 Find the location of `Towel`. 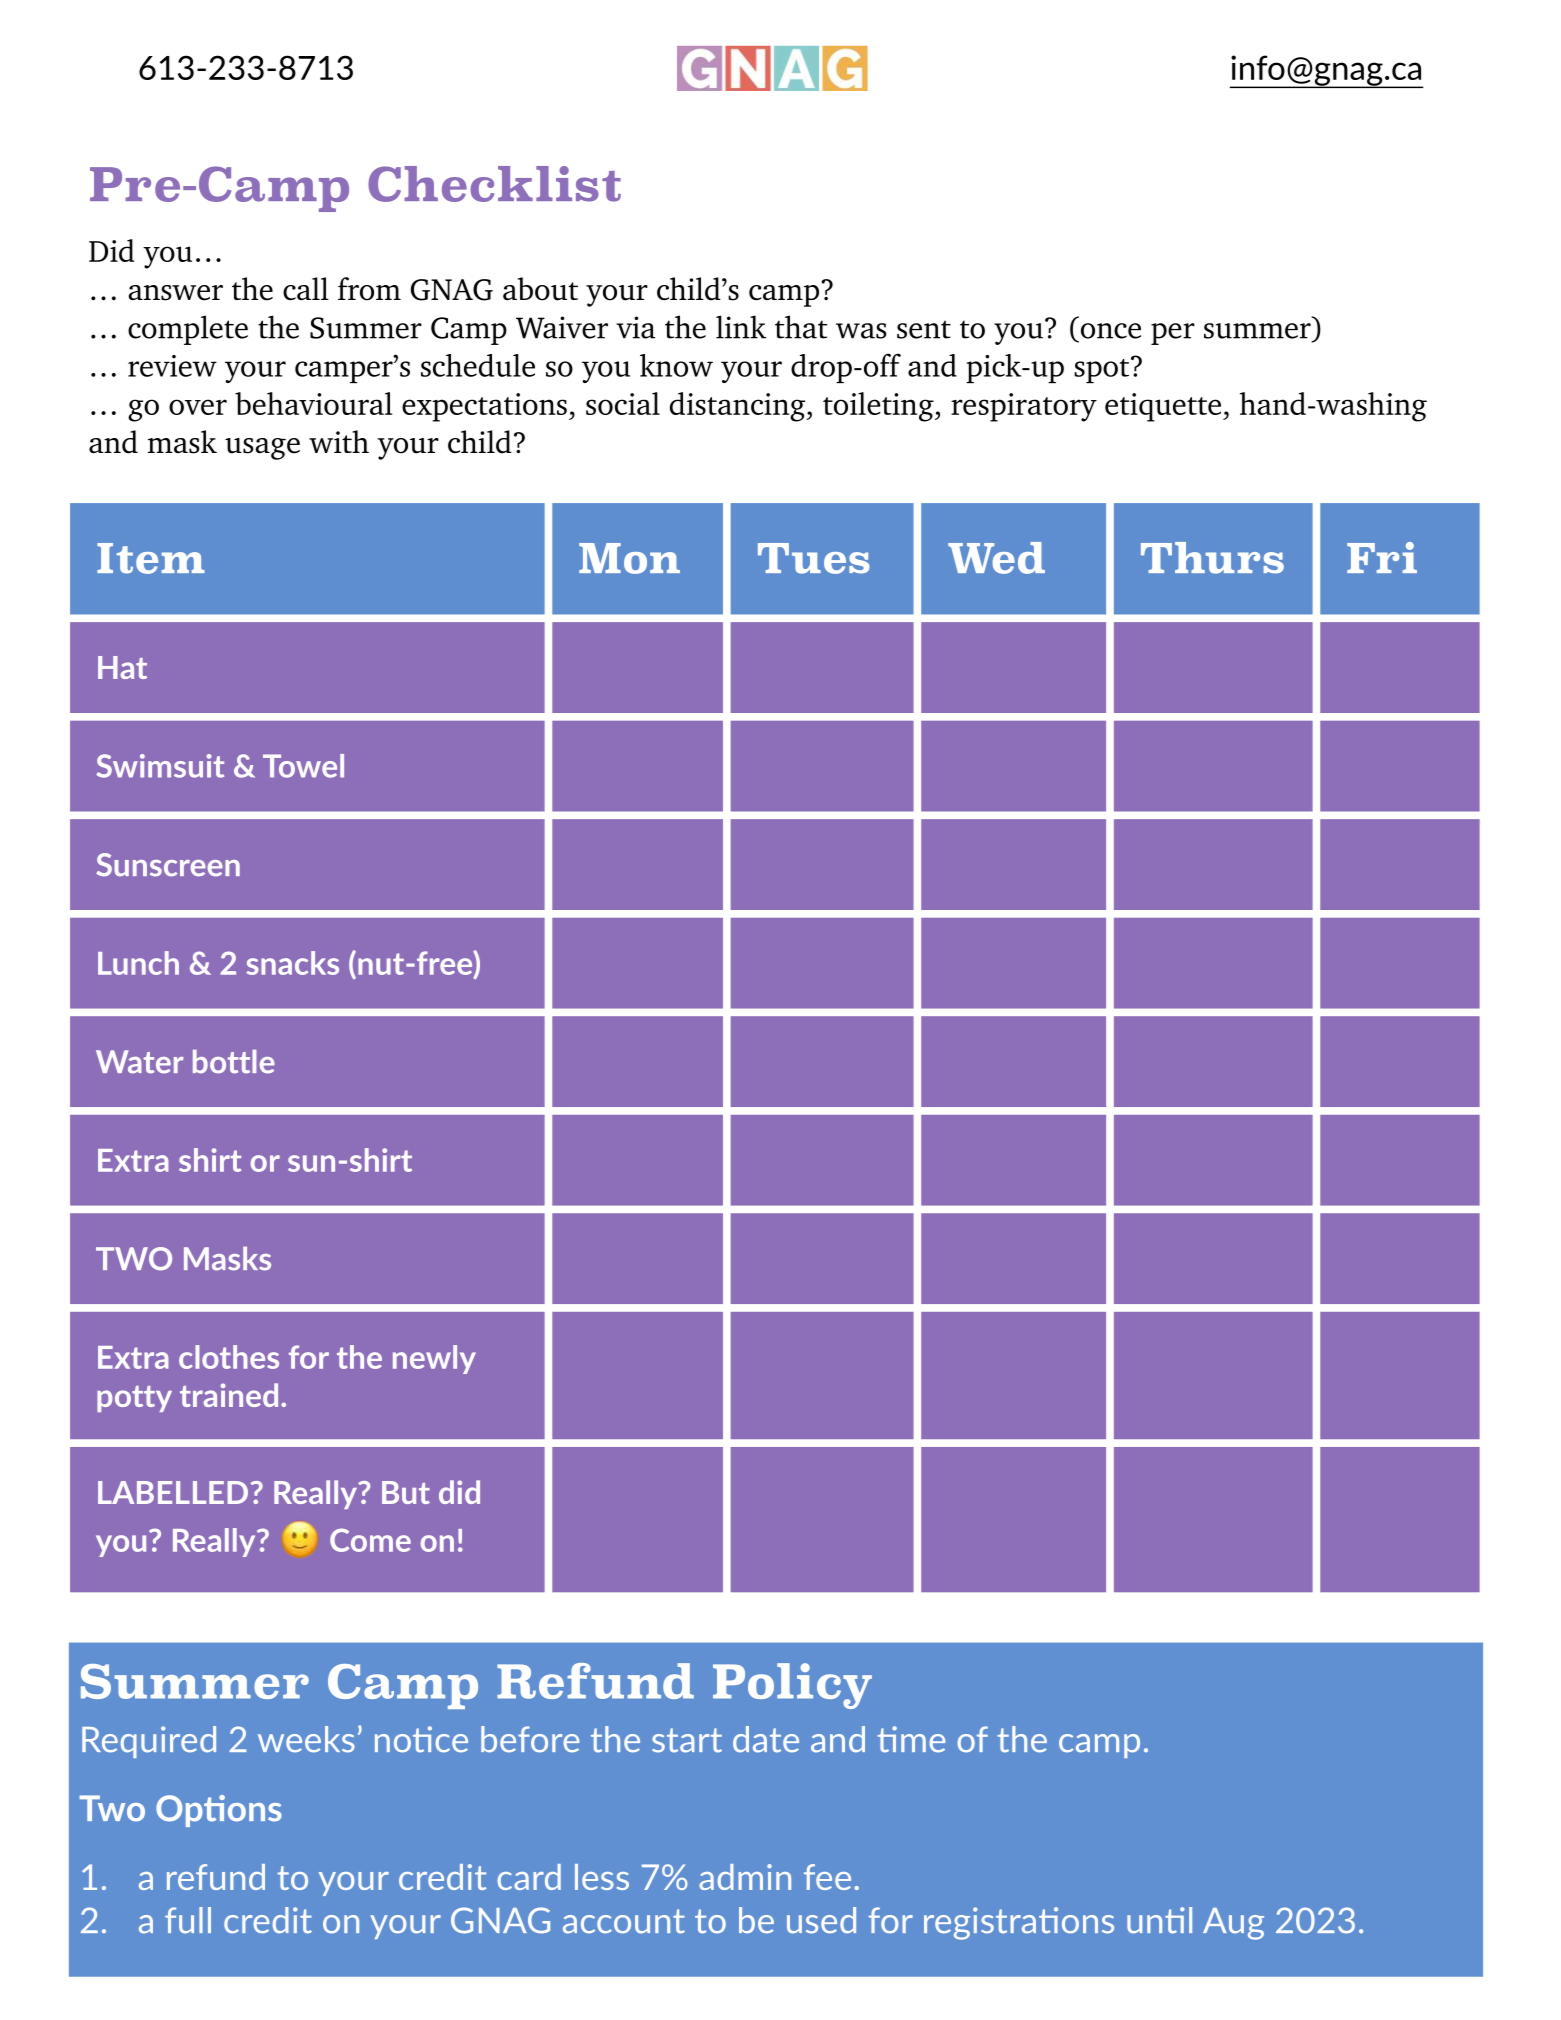

Towel is located at coordinates (303, 766).
